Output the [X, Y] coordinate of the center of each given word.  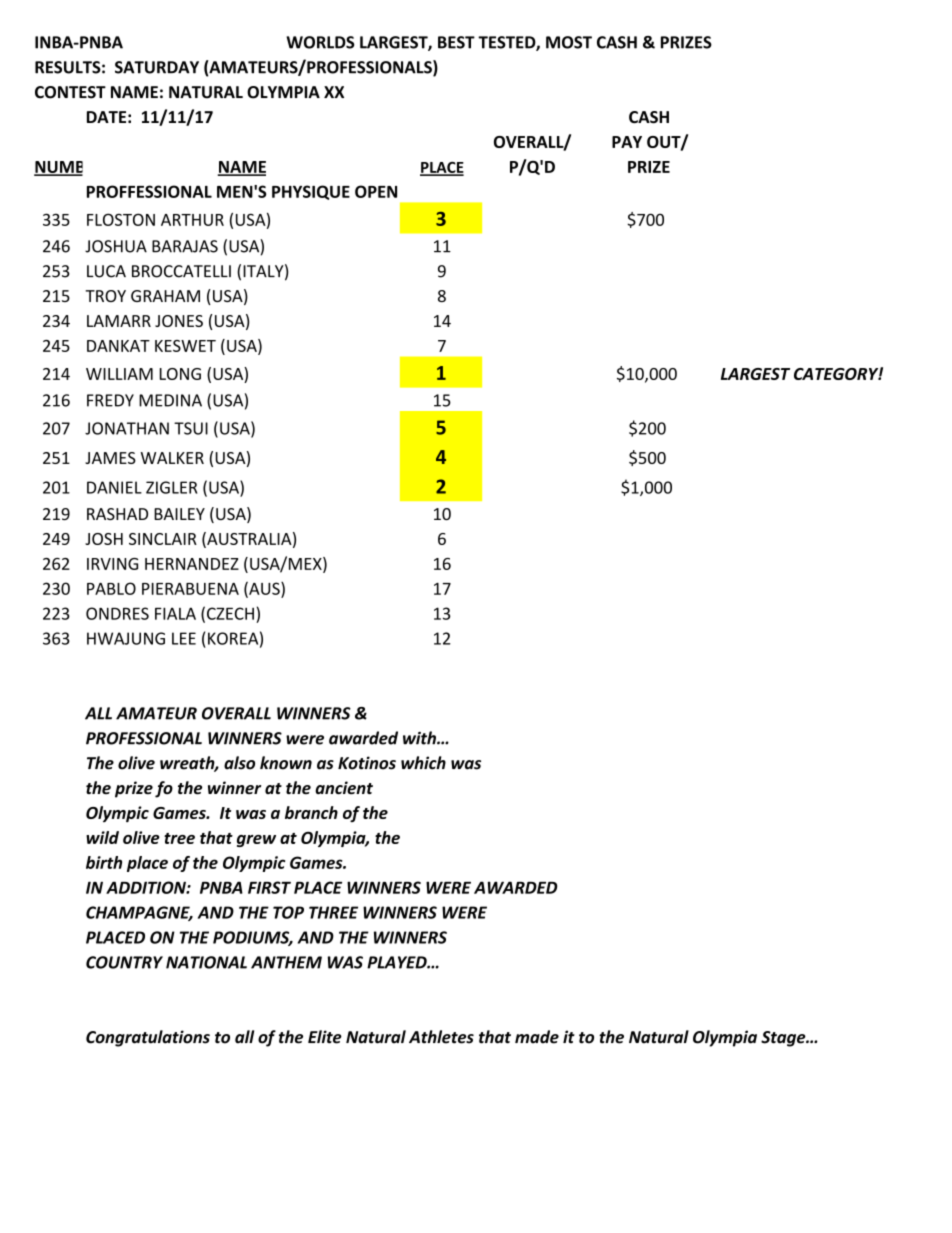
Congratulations [148, 1038]
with [420, 738]
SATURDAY [157, 67]
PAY [627, 142]
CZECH [230, 613]
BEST [456, 42]
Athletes [441, 1037]
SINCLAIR [163, 539]
